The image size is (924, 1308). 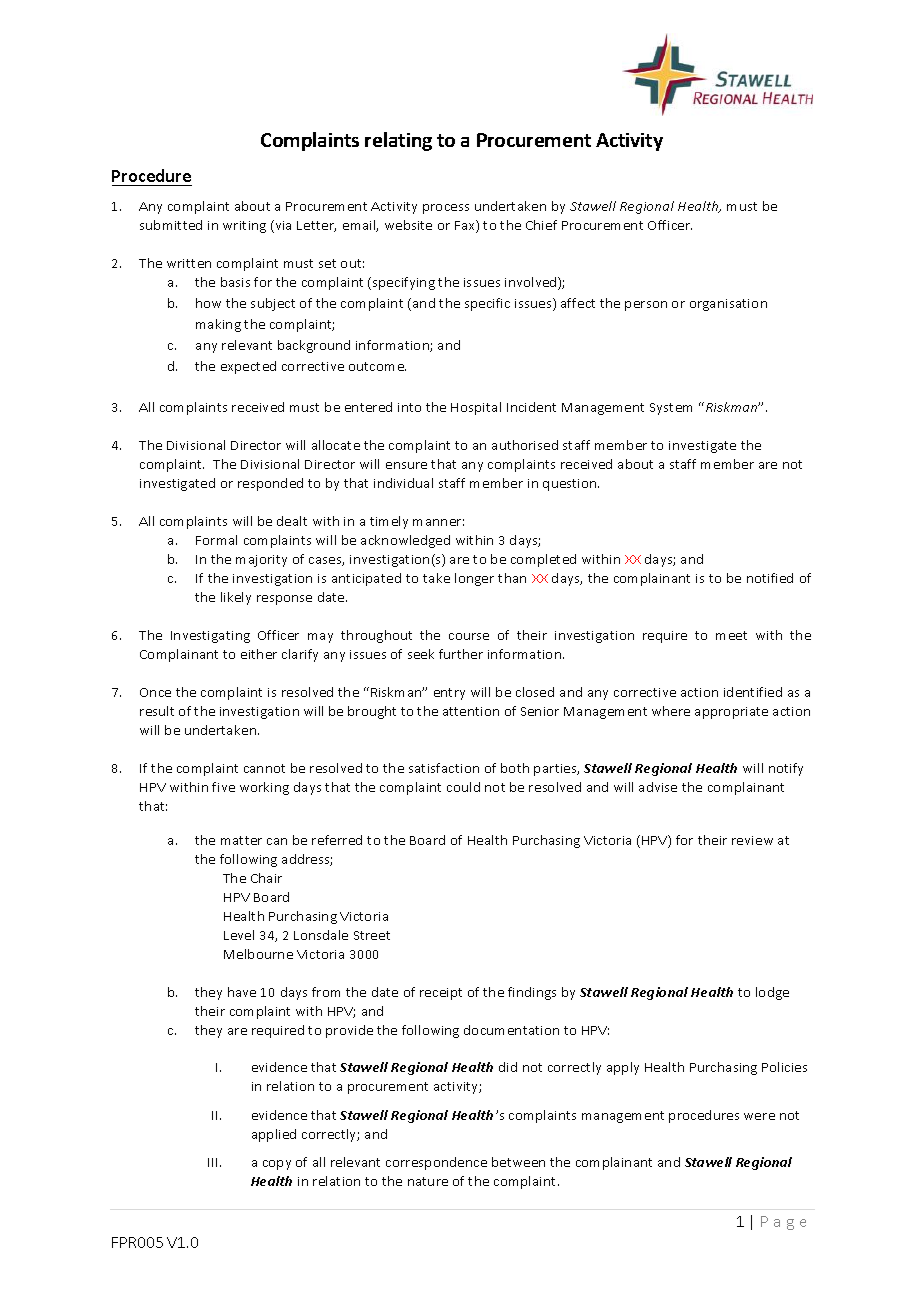 I want to click on further, so click(x=461, y=654).
